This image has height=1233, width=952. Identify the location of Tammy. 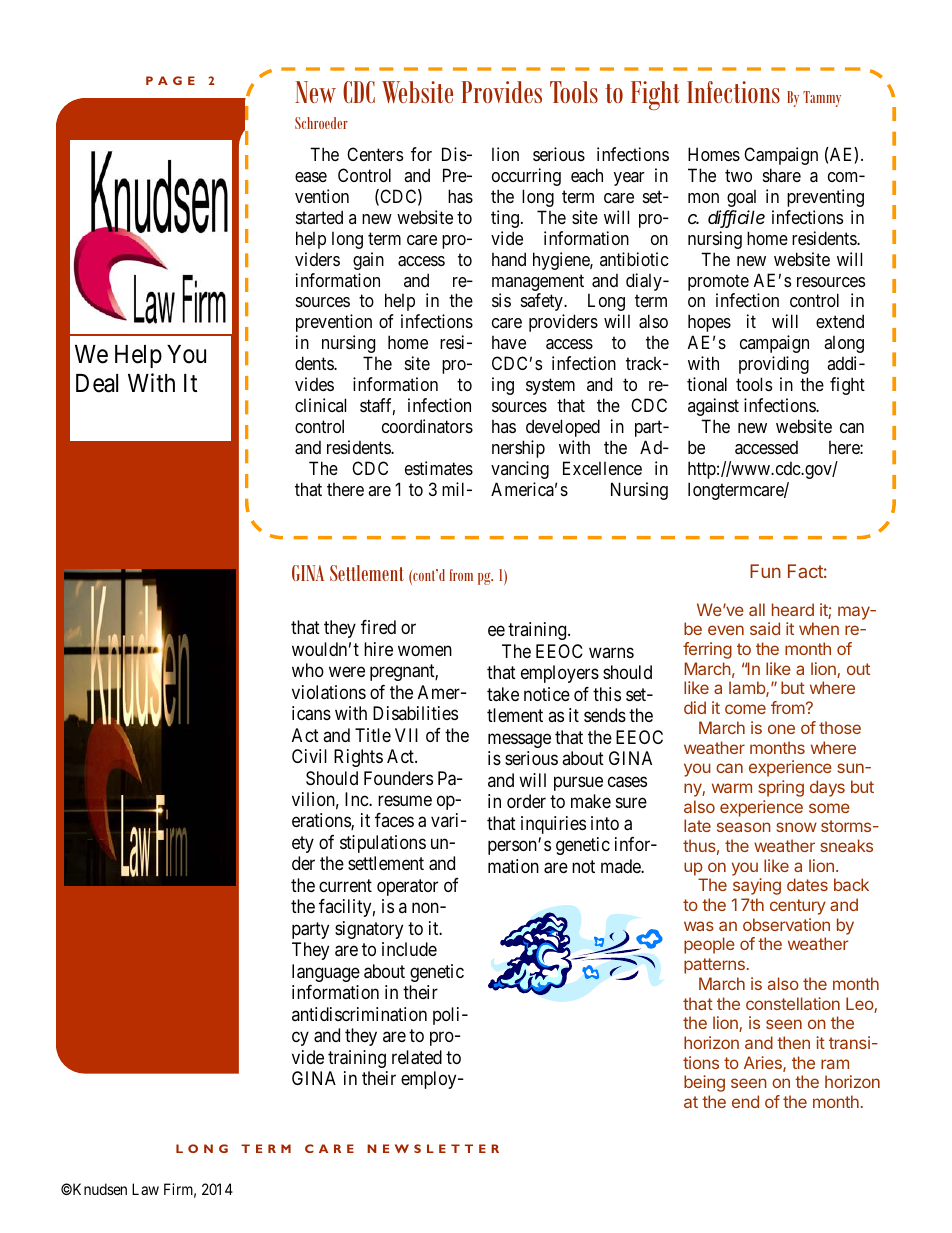
(822, 99).
